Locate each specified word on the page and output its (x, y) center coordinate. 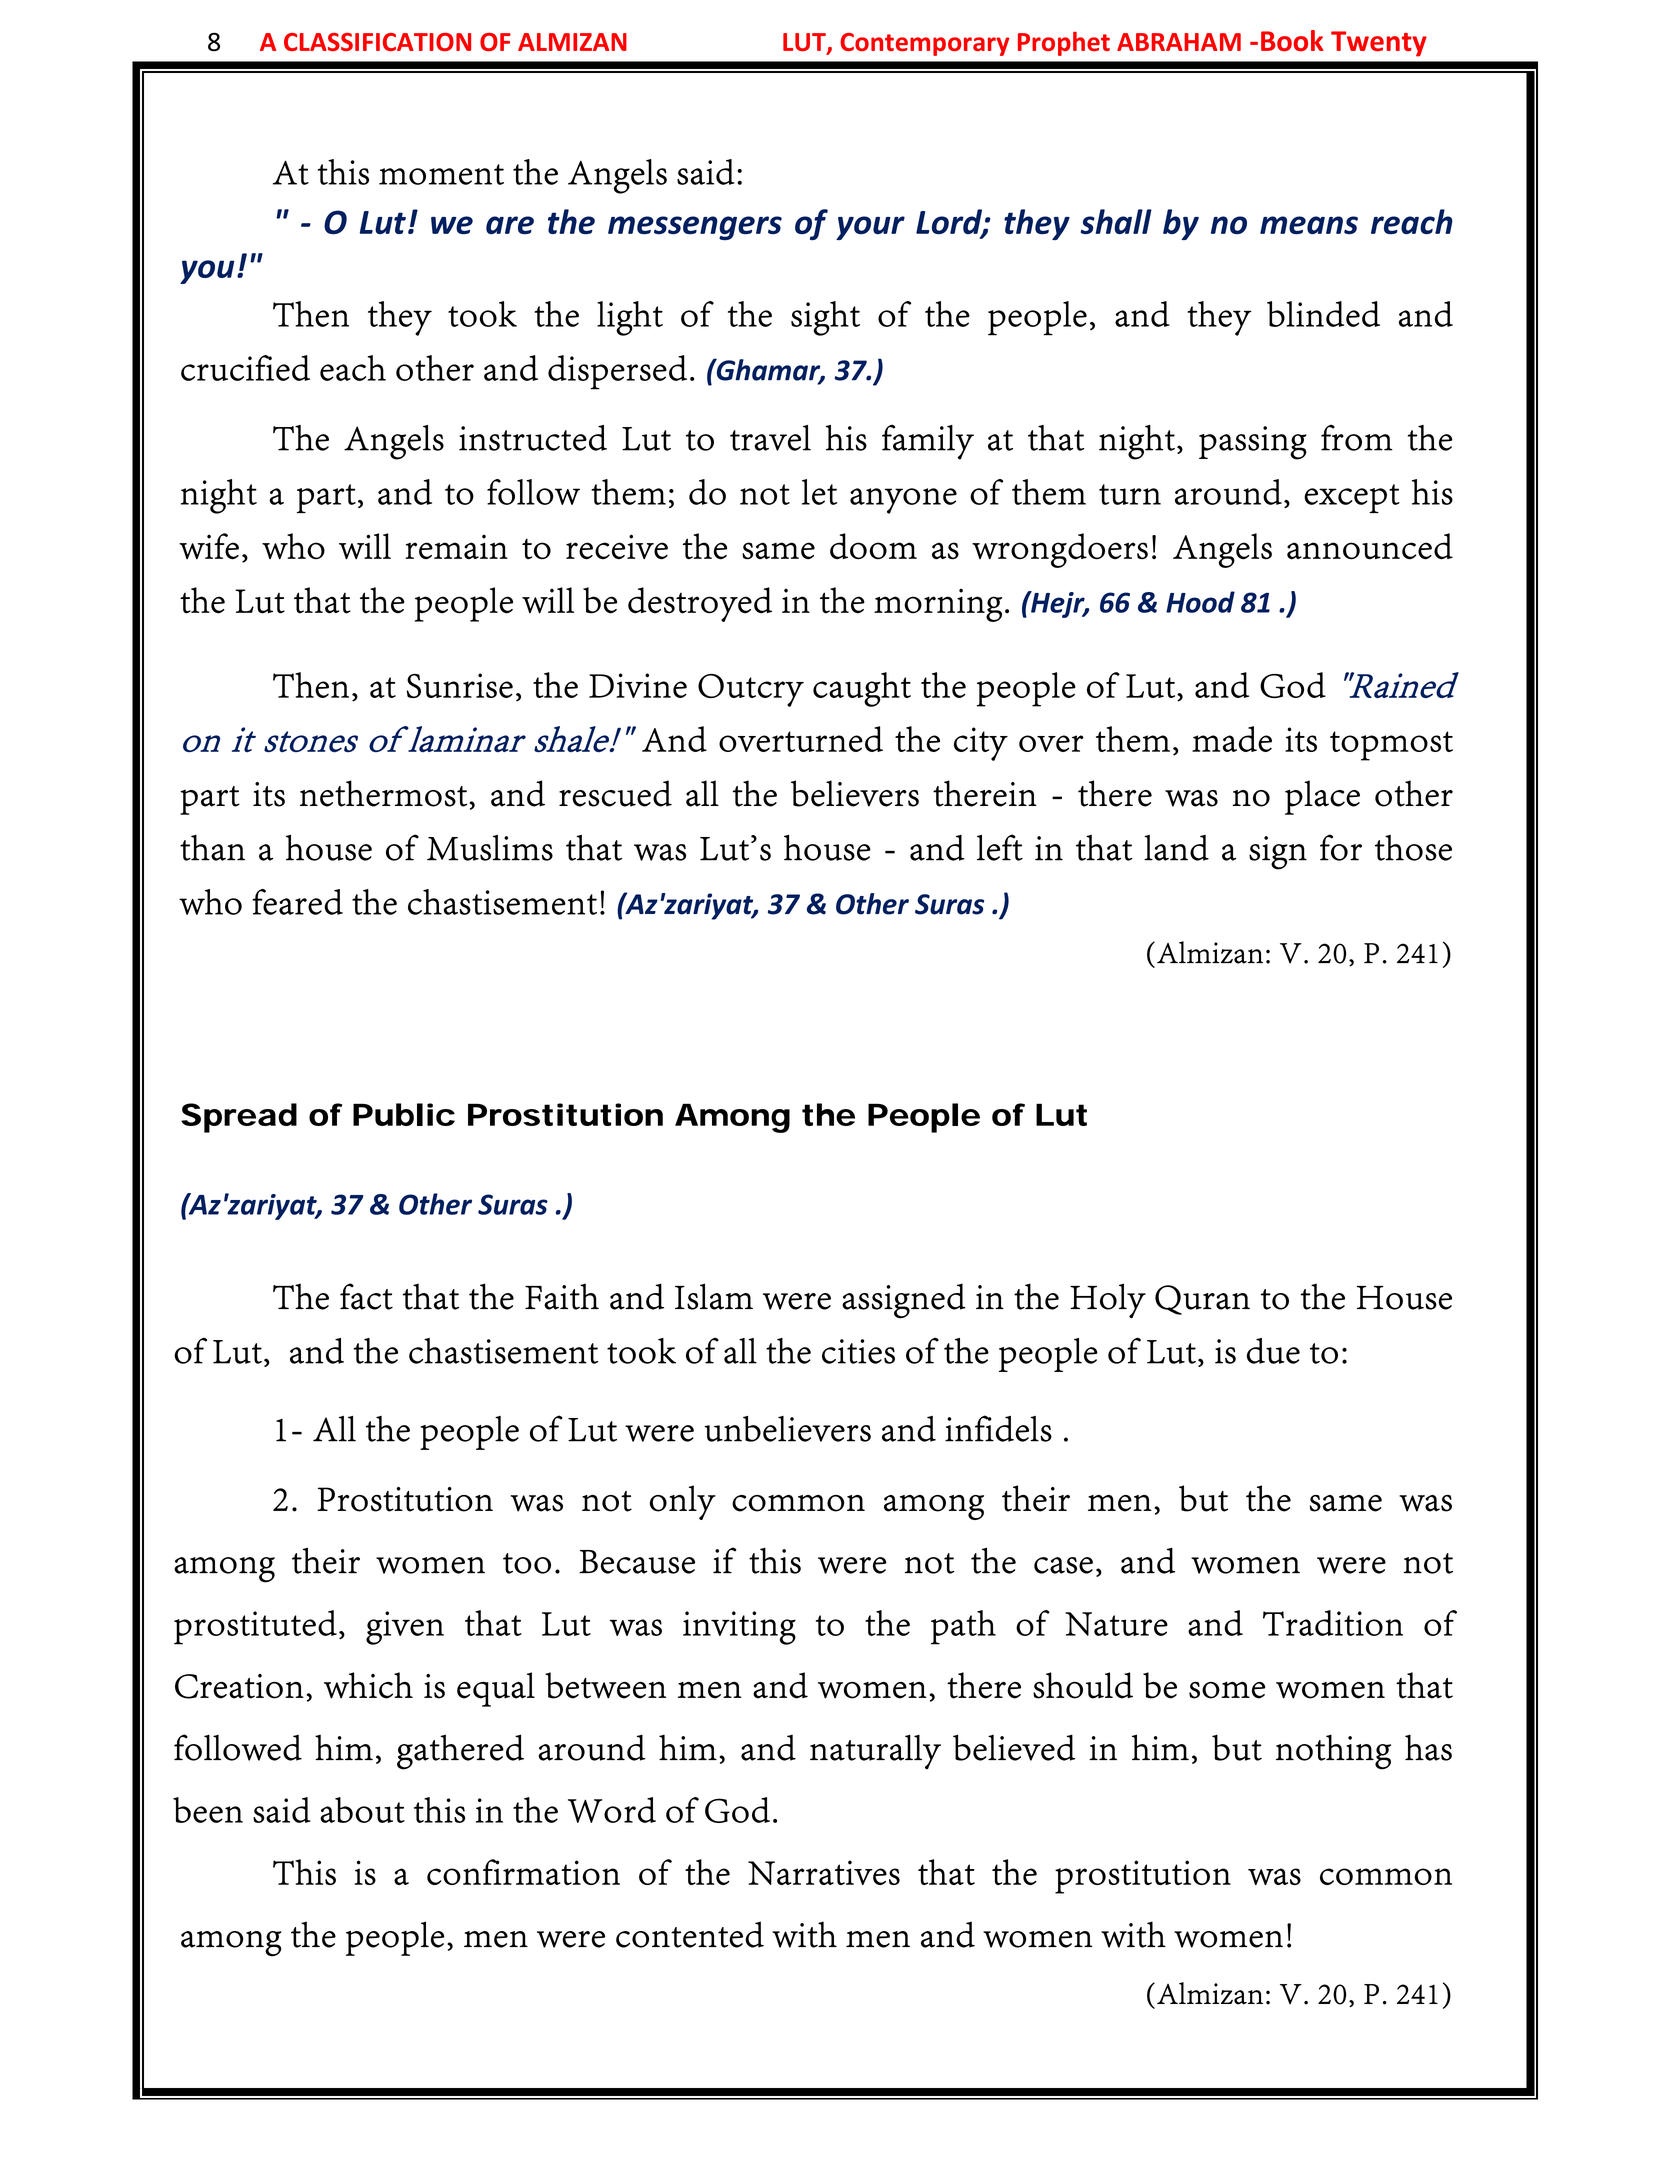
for (1341, 847)
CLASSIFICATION (377, 42)
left (1000, 847)
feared (298, 902)
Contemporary (925, 44)
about (362, 1810)
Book (1292, 41)
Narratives (824, 1872)
